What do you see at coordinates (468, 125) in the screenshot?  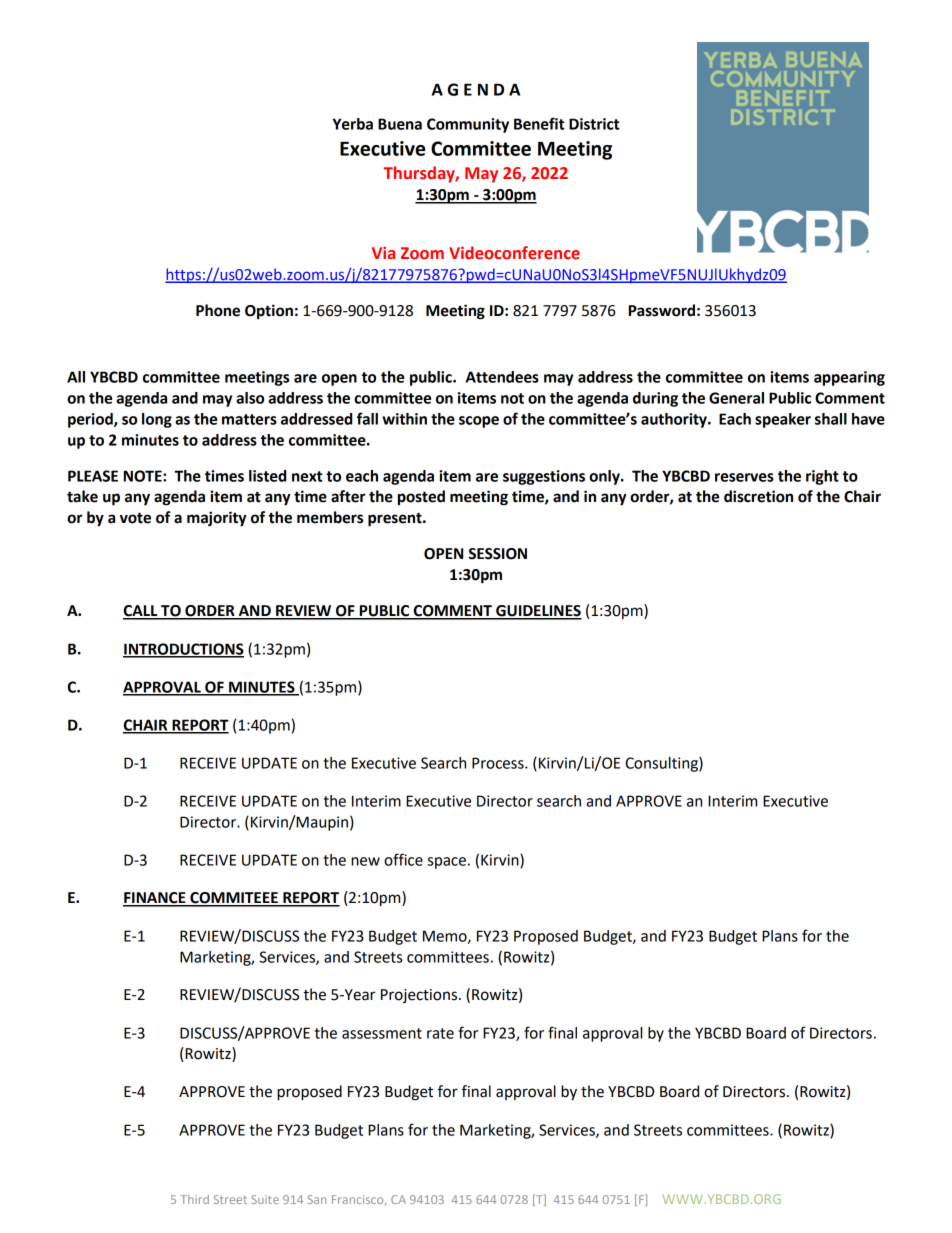 I see `Community` at bounding box center [468, 125].
